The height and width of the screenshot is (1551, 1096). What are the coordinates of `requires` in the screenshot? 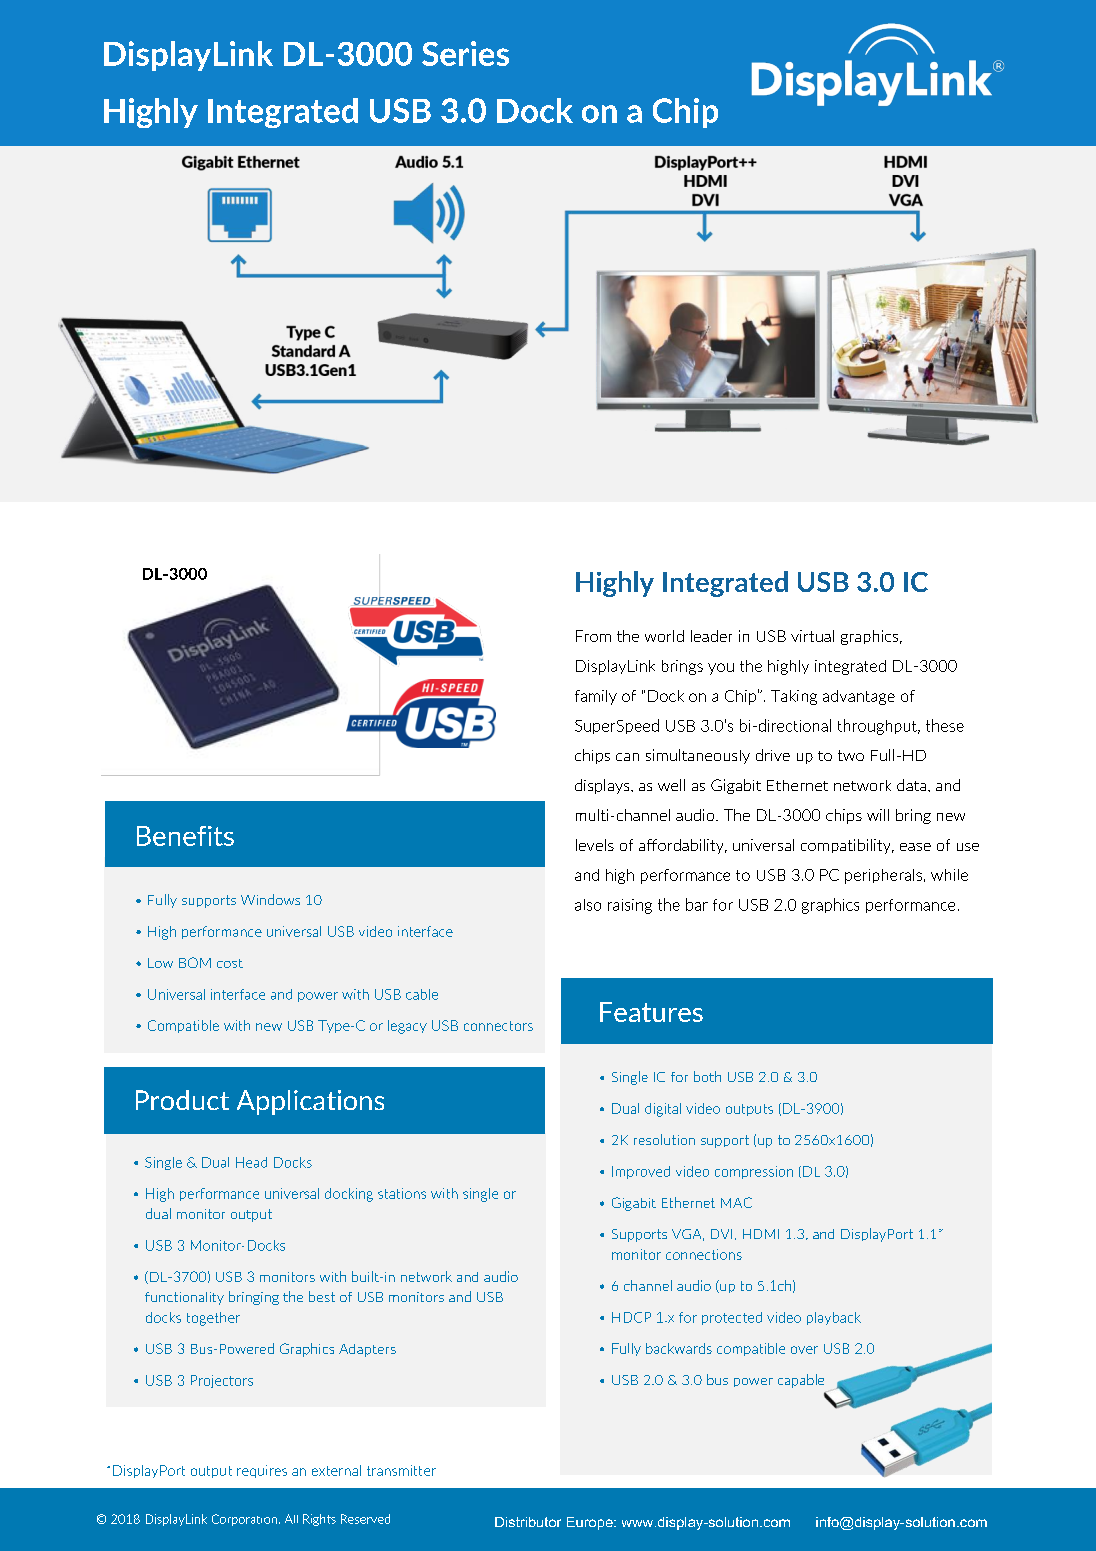 It's located at (262, 1471).
